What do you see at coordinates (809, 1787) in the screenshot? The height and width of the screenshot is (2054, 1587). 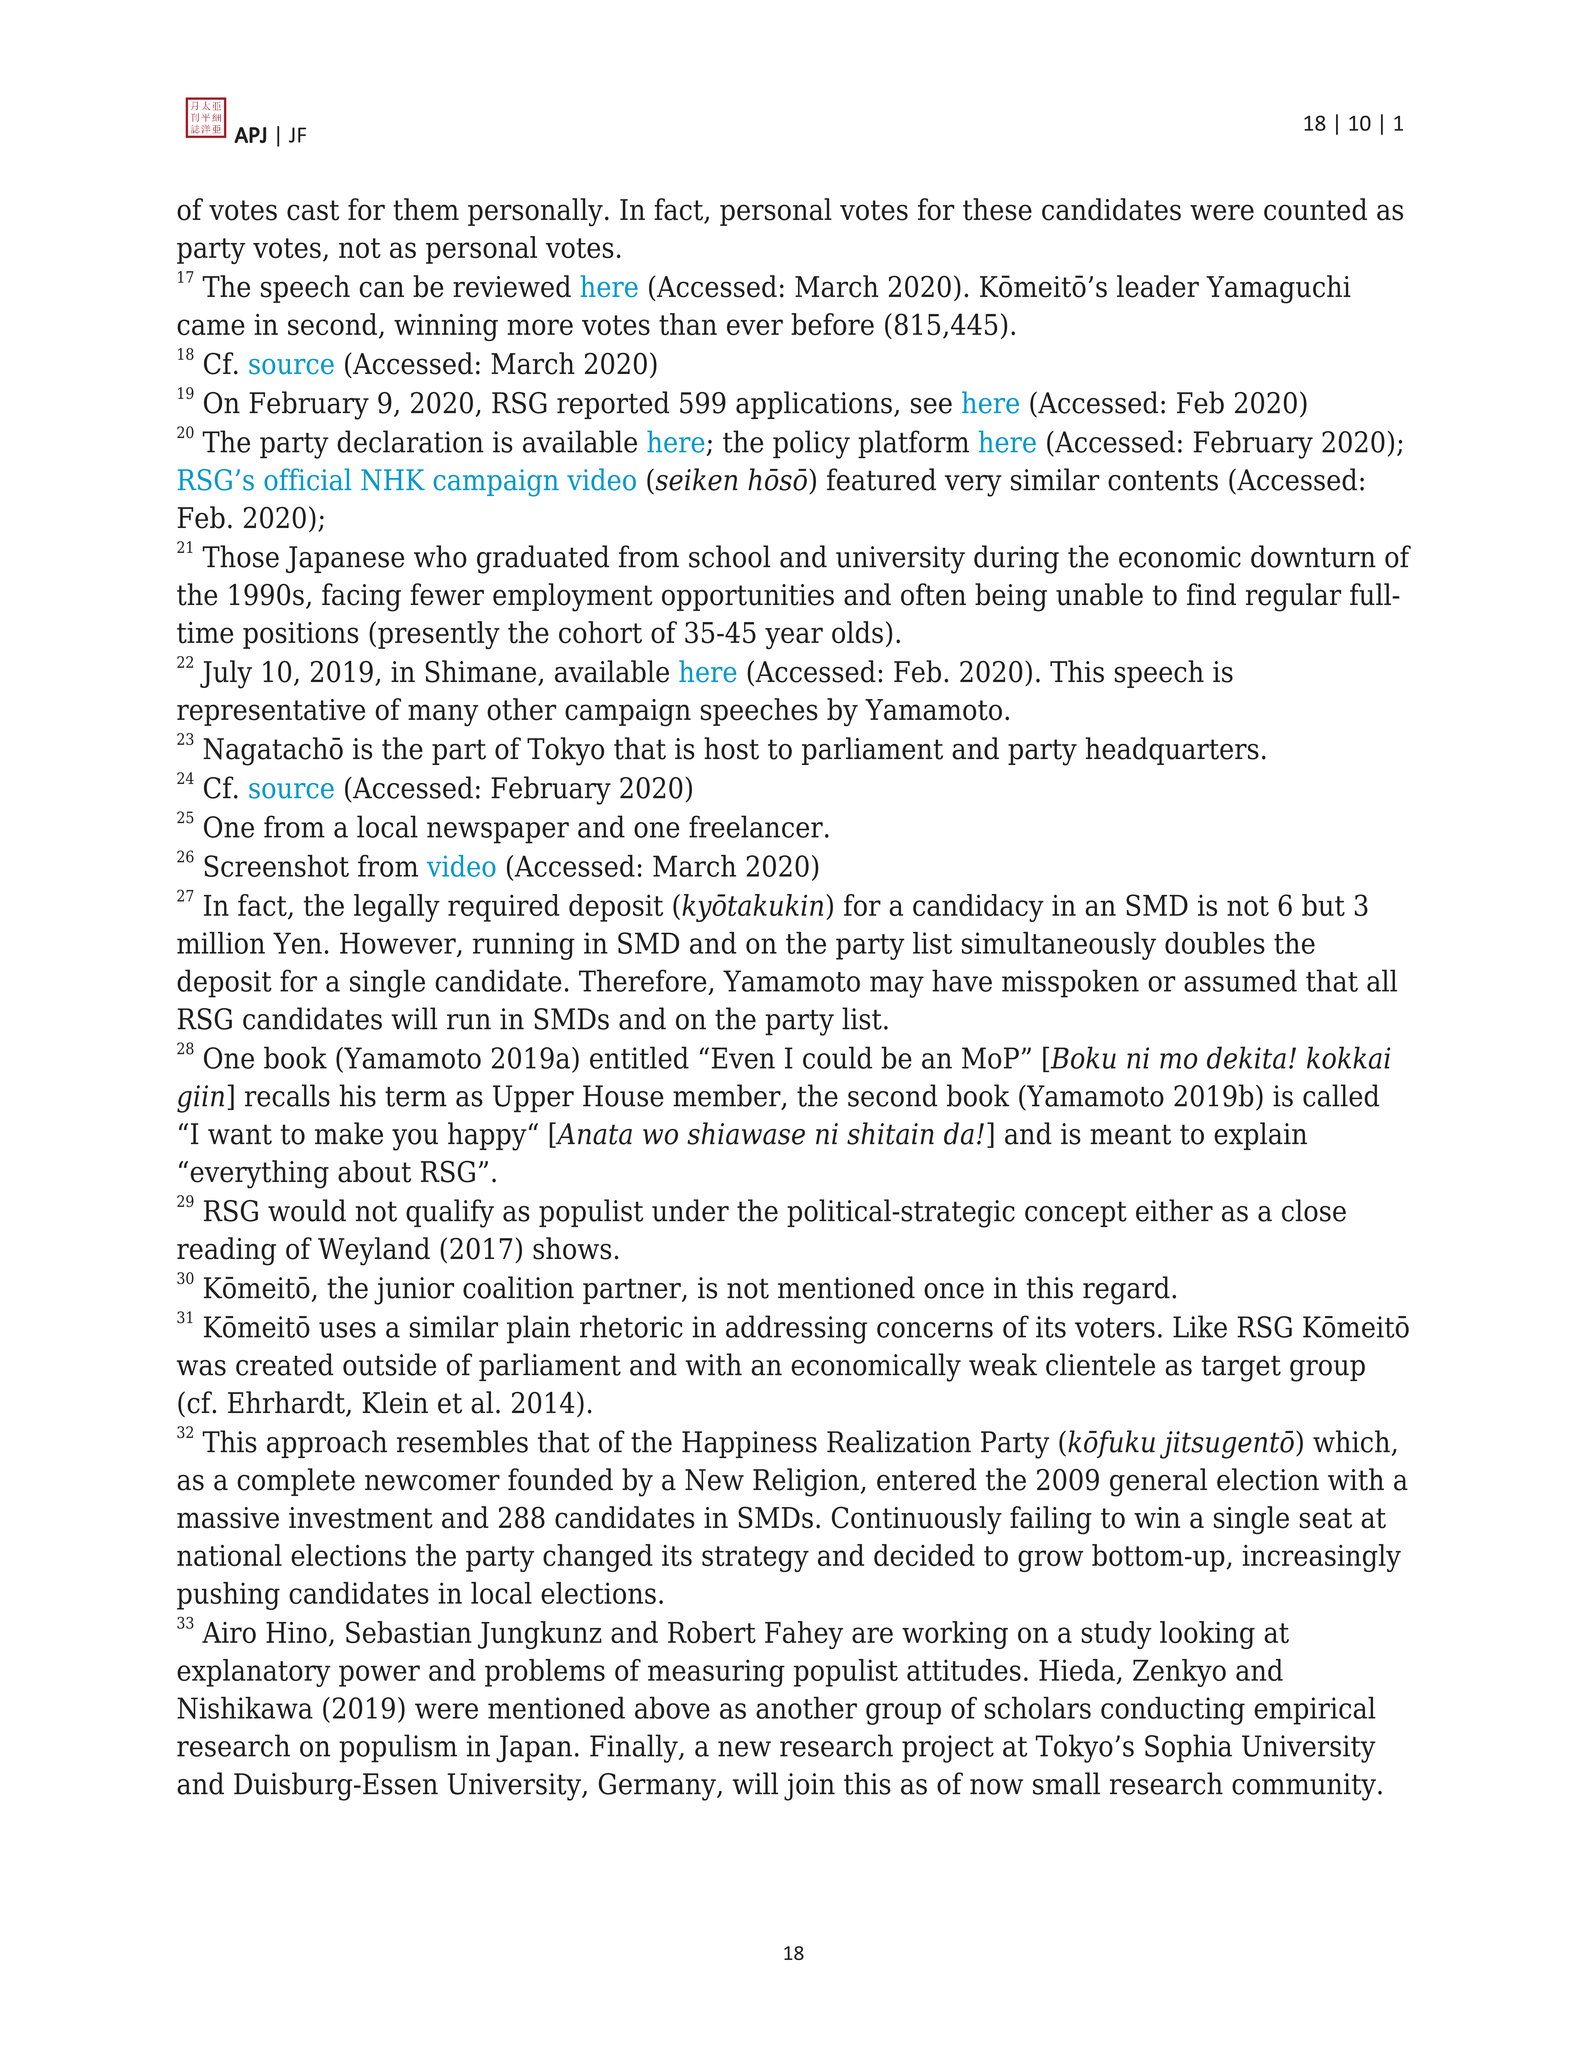 I see `join` at bounding box center [809, 1787].
